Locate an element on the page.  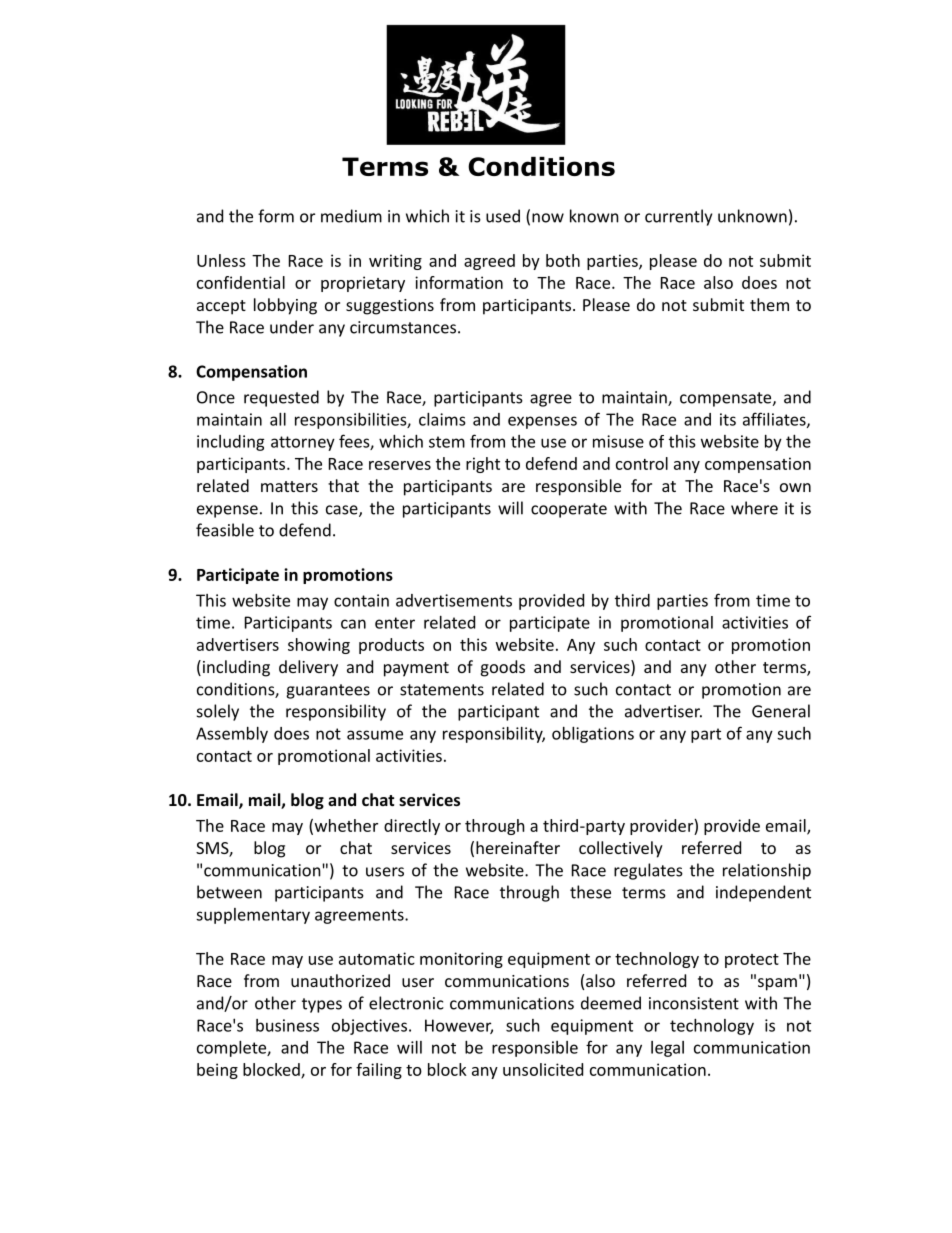
currently is located at coordinates (678, 217).
